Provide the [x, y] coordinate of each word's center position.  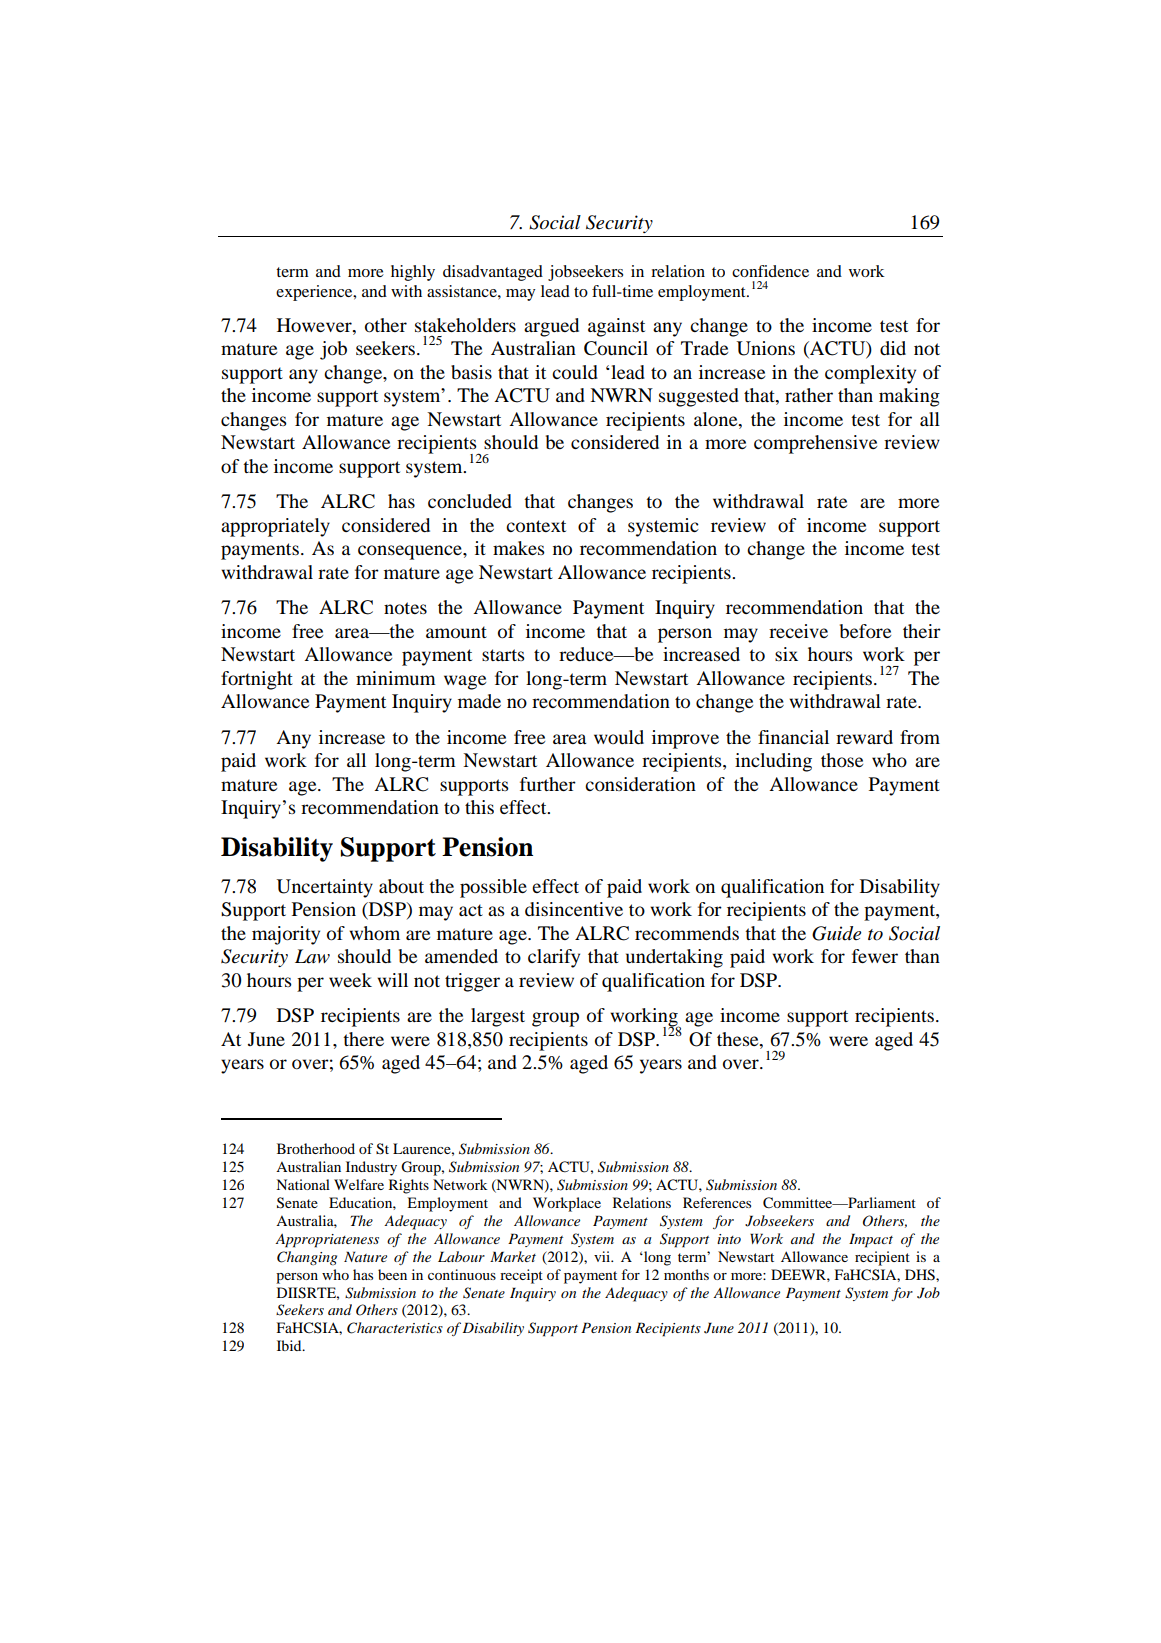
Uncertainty [324, 888]
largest [498, 1017]
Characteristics [395, 1328]
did [893, 348]
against [616, 327]
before [865, 631]
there [363, 1039]
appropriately [275, 527]
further [548, 784]
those [842, 760]
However [315, 325]
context [536, 526]
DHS [921, 1275]
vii [603, 1256]
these [739, 1040]
